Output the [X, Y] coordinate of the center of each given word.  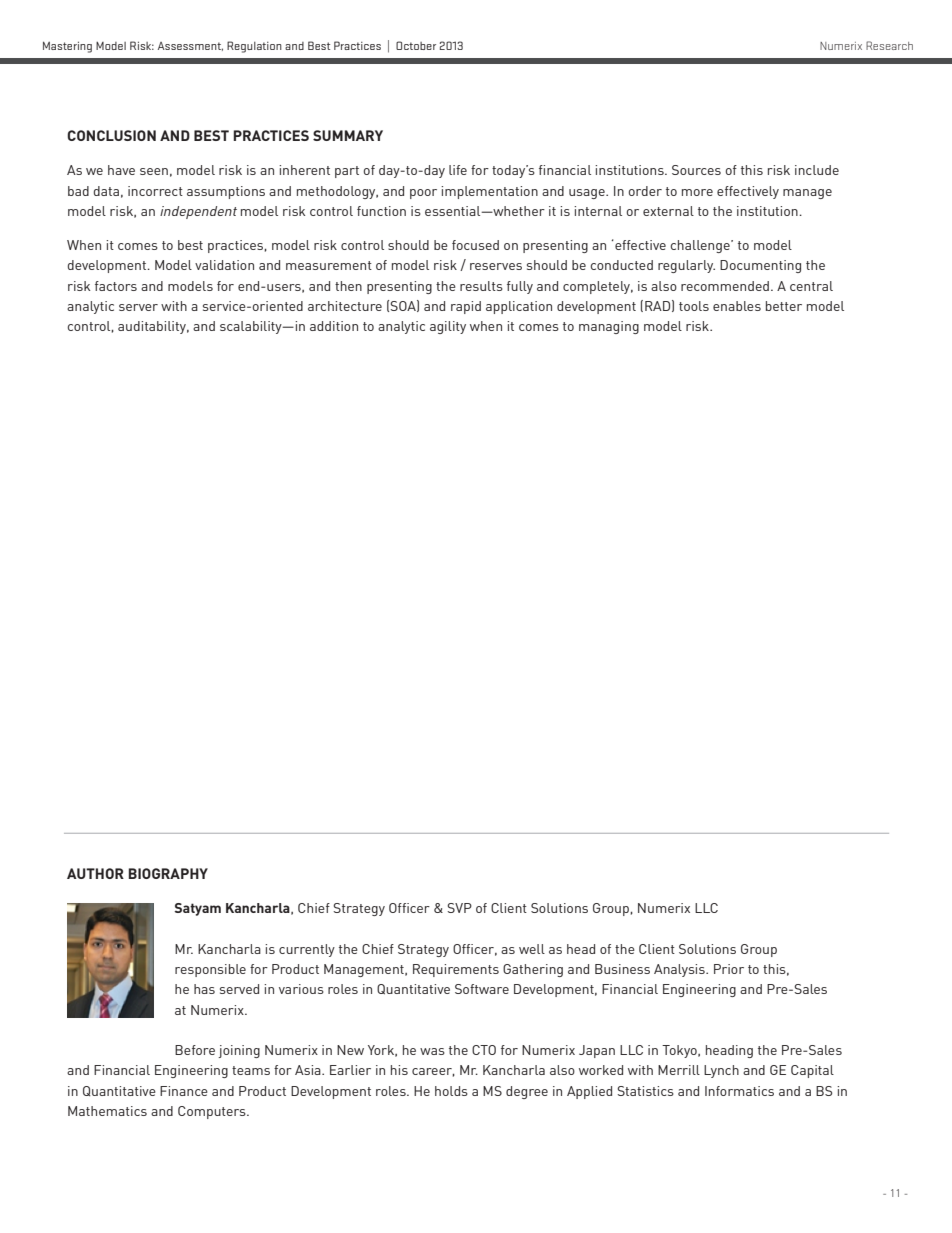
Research [889, 45]
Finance [184, 1091]
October [416, 45]
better [784, 306]
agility [448, 327]
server [138, 307]
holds [451, 1091]
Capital [812, 1071]
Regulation [254, 47]
